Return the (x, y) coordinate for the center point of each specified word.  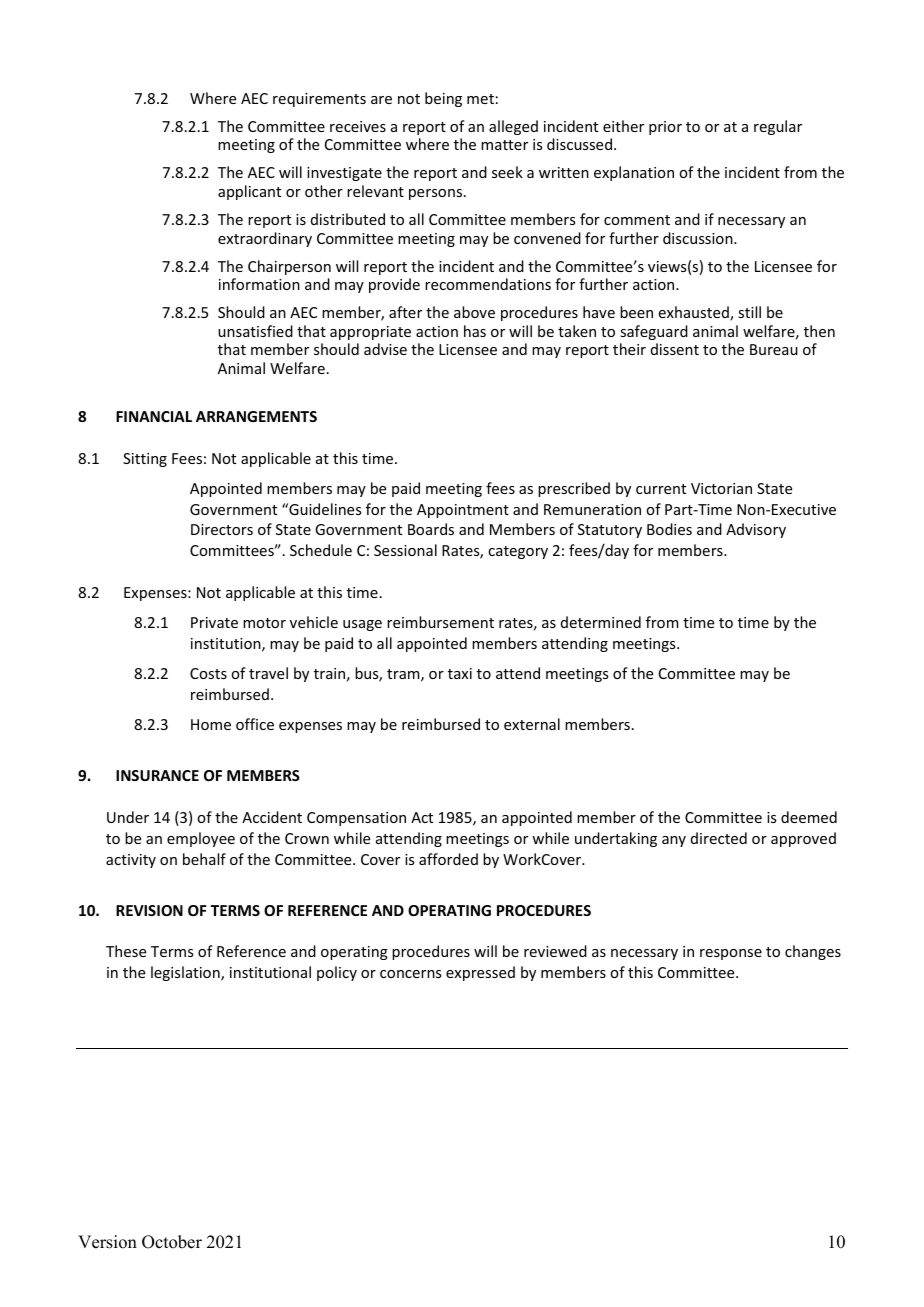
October (172, 1242)
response (731, 954)
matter (504, 145)
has (475, 331)
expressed (480, 973)
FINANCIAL (154, 416)
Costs (208, 673)
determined (601, 622)
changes (813, 952)
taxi (460, 673)
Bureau (774, 349)
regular (778, 127)
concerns (410, 974)
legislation (186, 973)
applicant (249, 192)
